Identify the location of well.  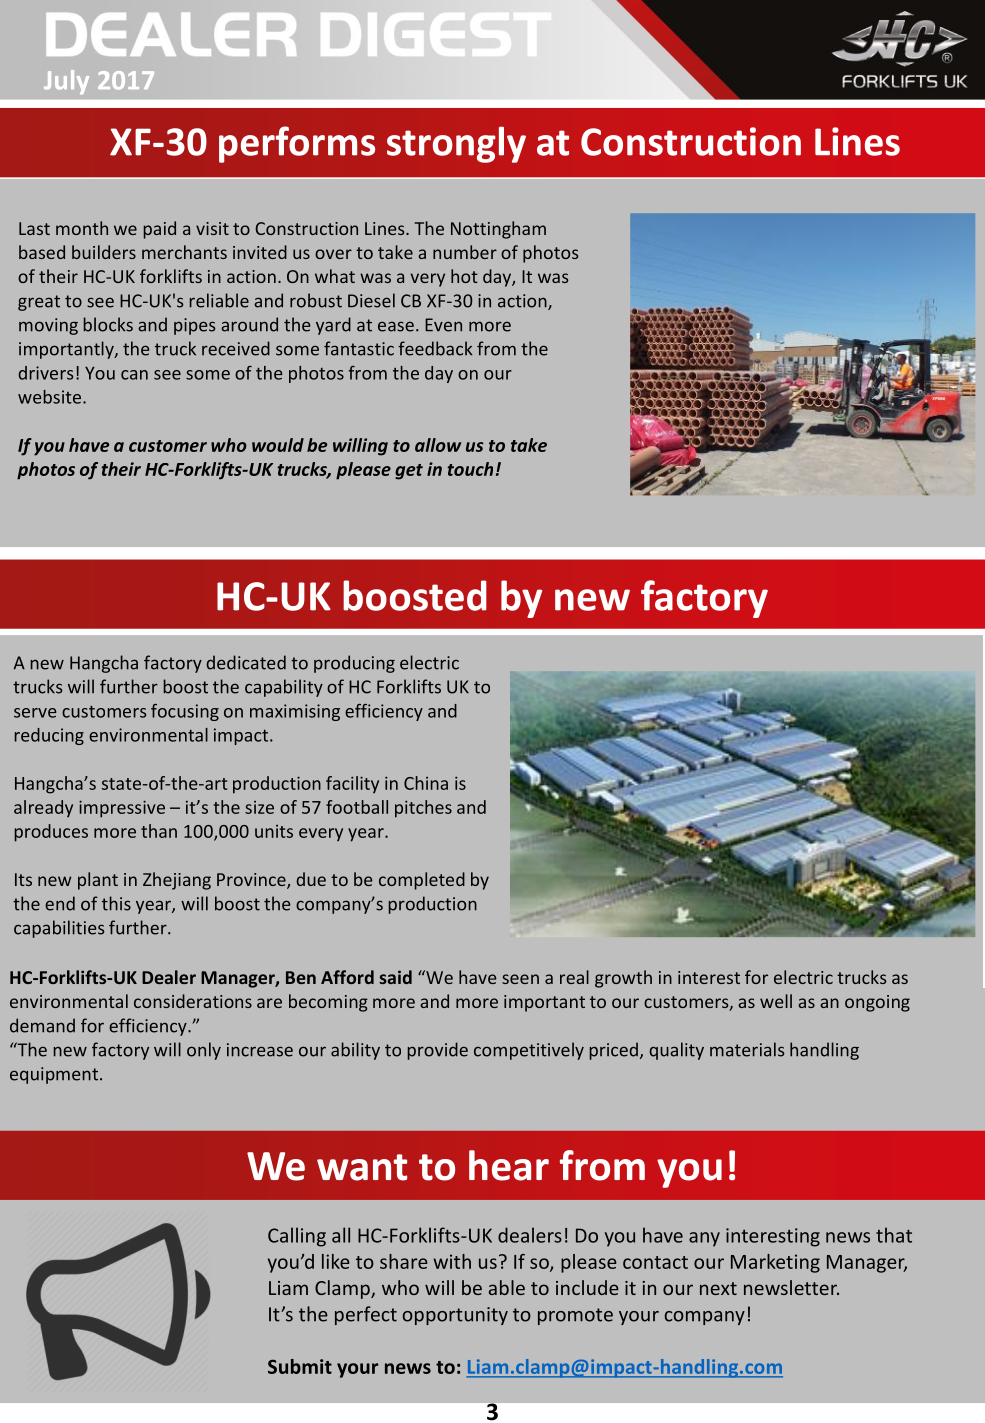
(776, 1001).
